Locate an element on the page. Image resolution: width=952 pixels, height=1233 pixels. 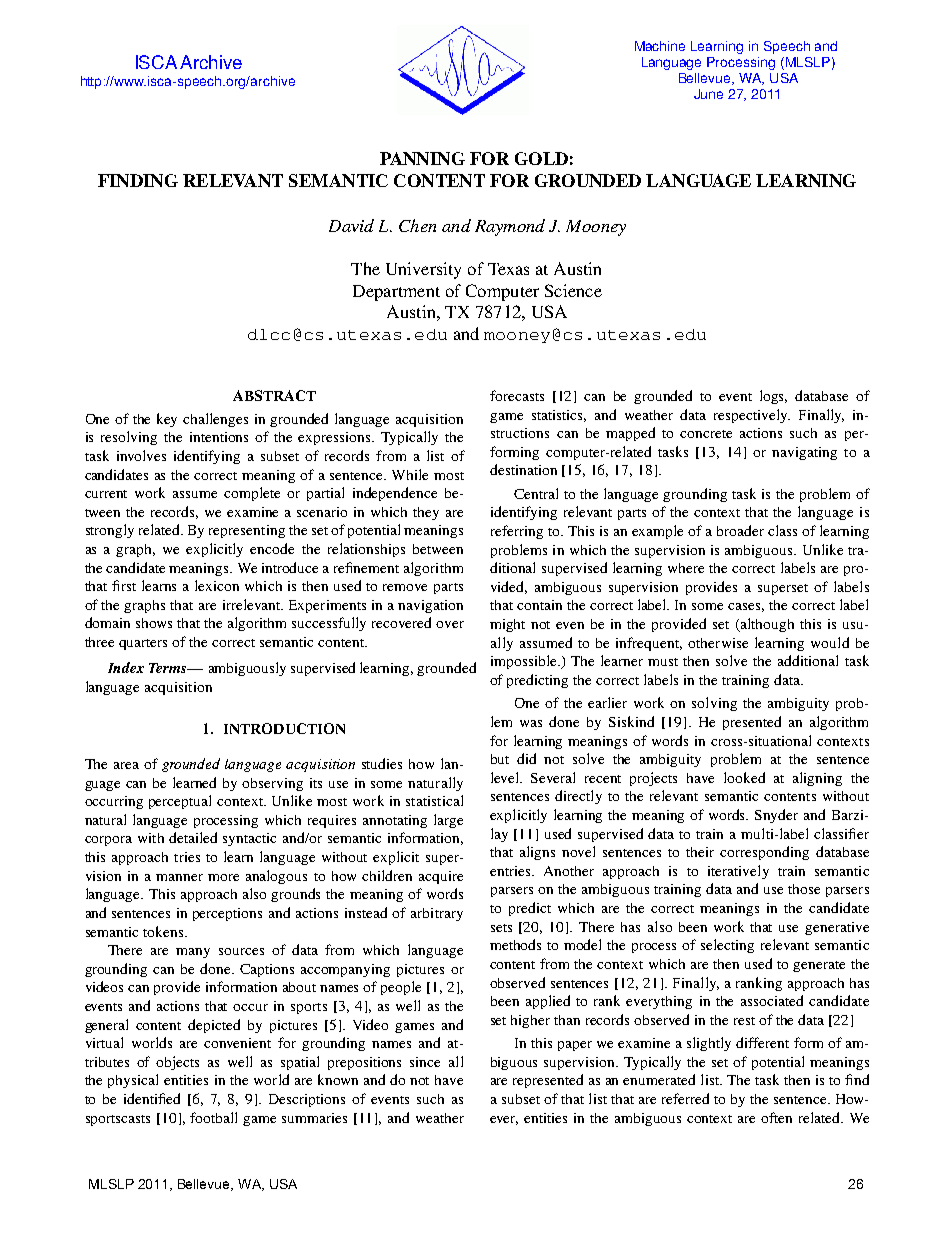
GOLD is located at coordinates (541, 158).
